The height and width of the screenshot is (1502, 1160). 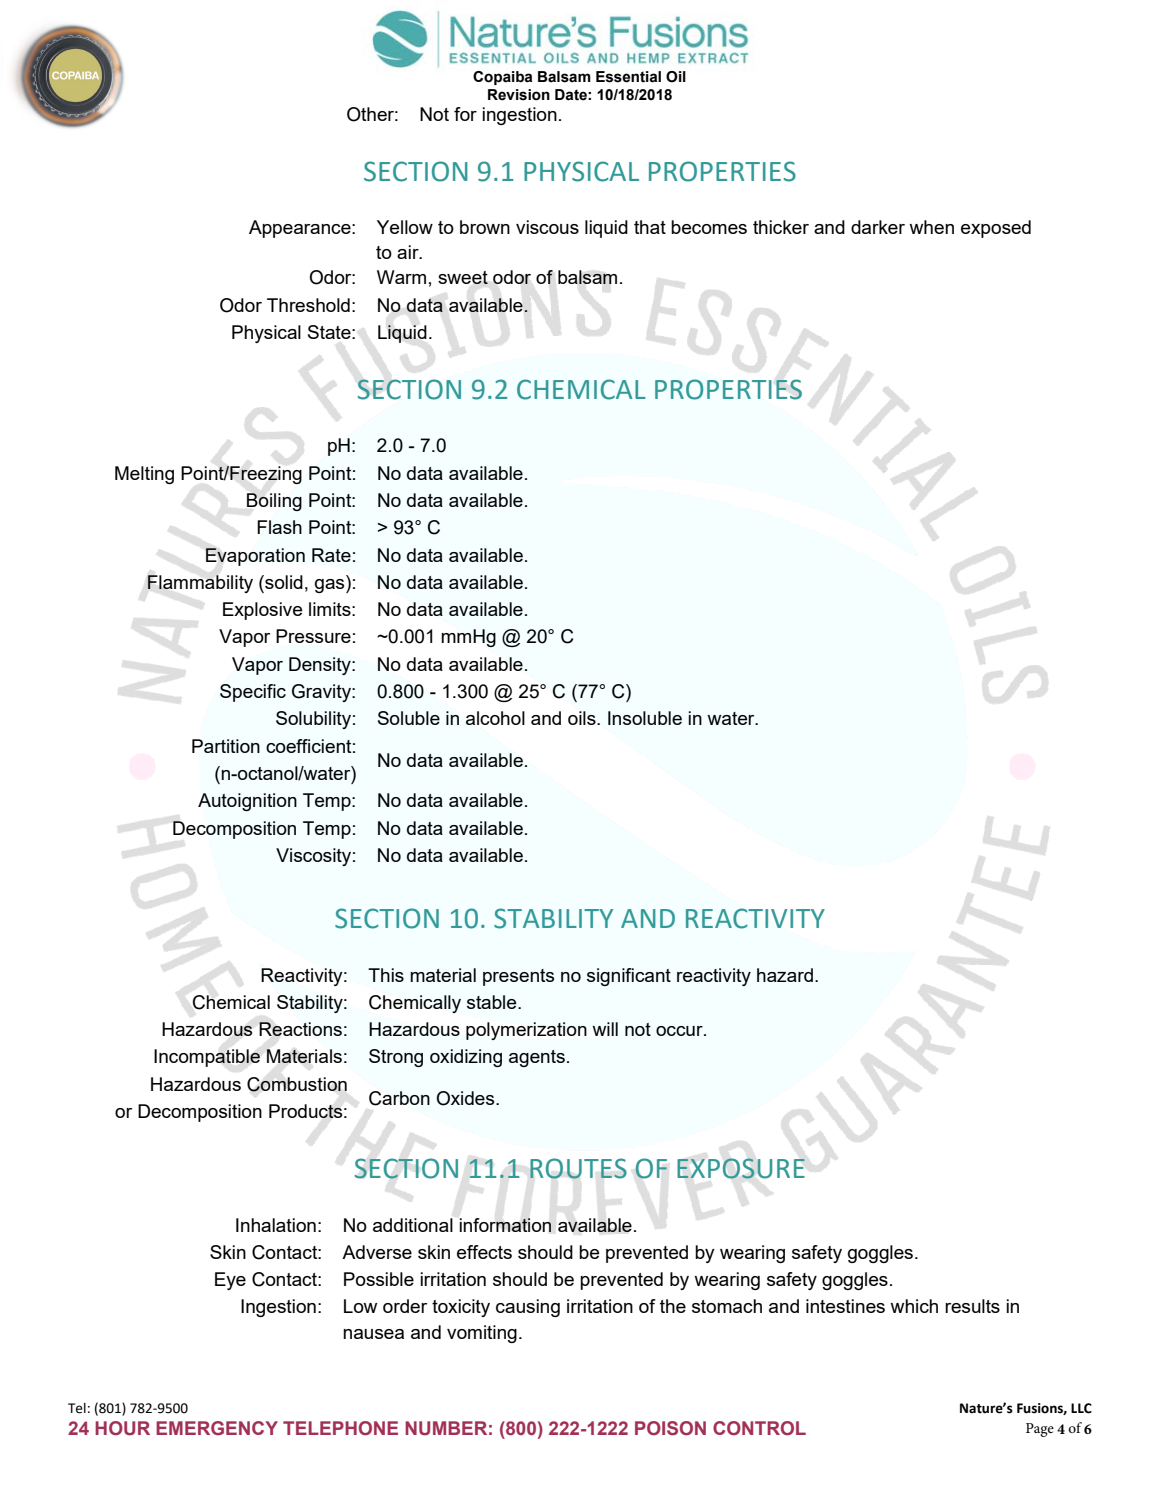 I want to click on Essential, so click(x=628, y=77).
